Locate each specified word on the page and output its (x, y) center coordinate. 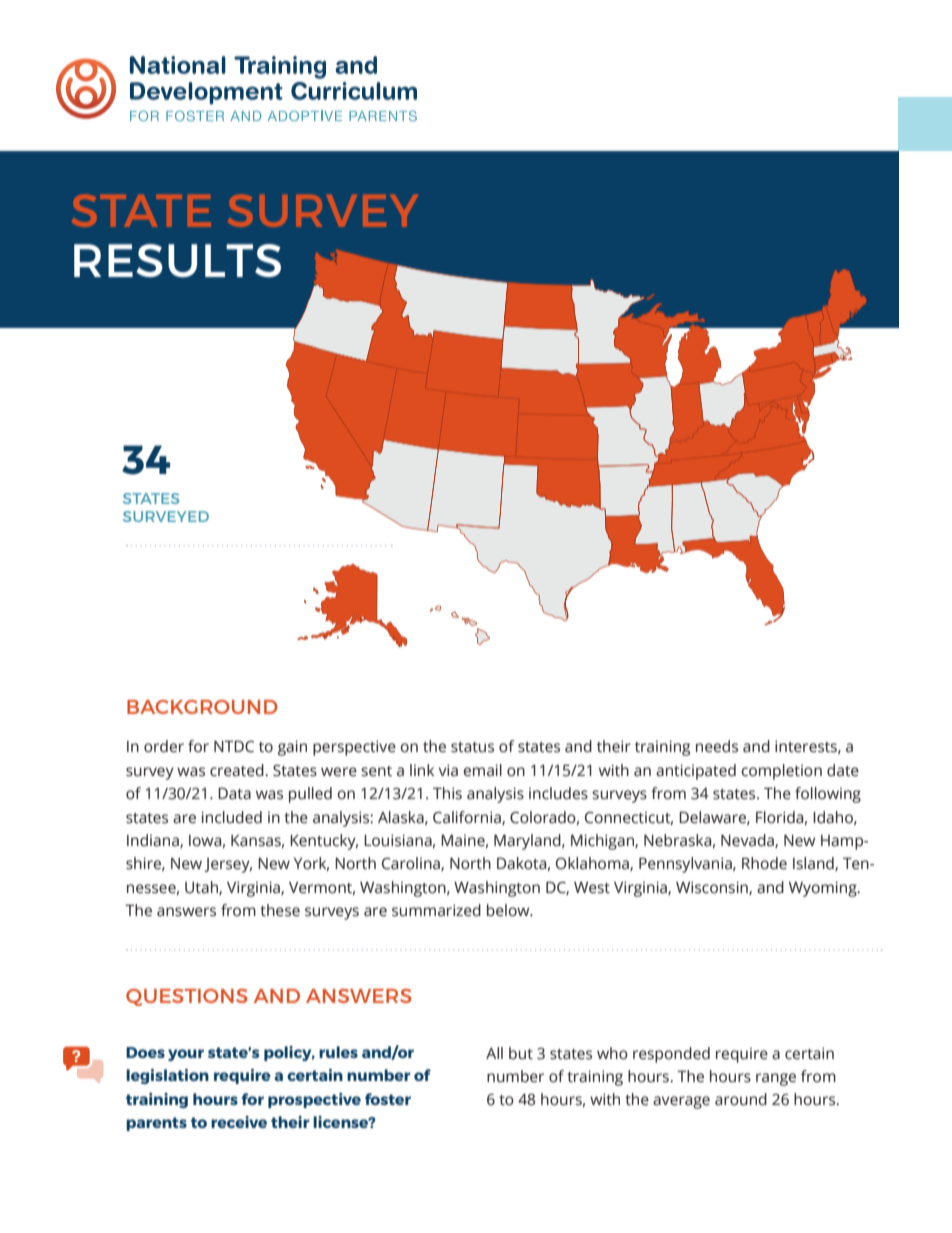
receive (239, 1122)
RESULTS (177, 260)
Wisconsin (713, 888)
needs (717, 746)
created (238, 770)
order (164, 746)
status (472, 747)
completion (781, 772)
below (509, 910)
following (828, 795)
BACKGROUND (202, 707)
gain (292, 748)
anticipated (696, 772)
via (448, 770)
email (482, 770)
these (280, 910)
